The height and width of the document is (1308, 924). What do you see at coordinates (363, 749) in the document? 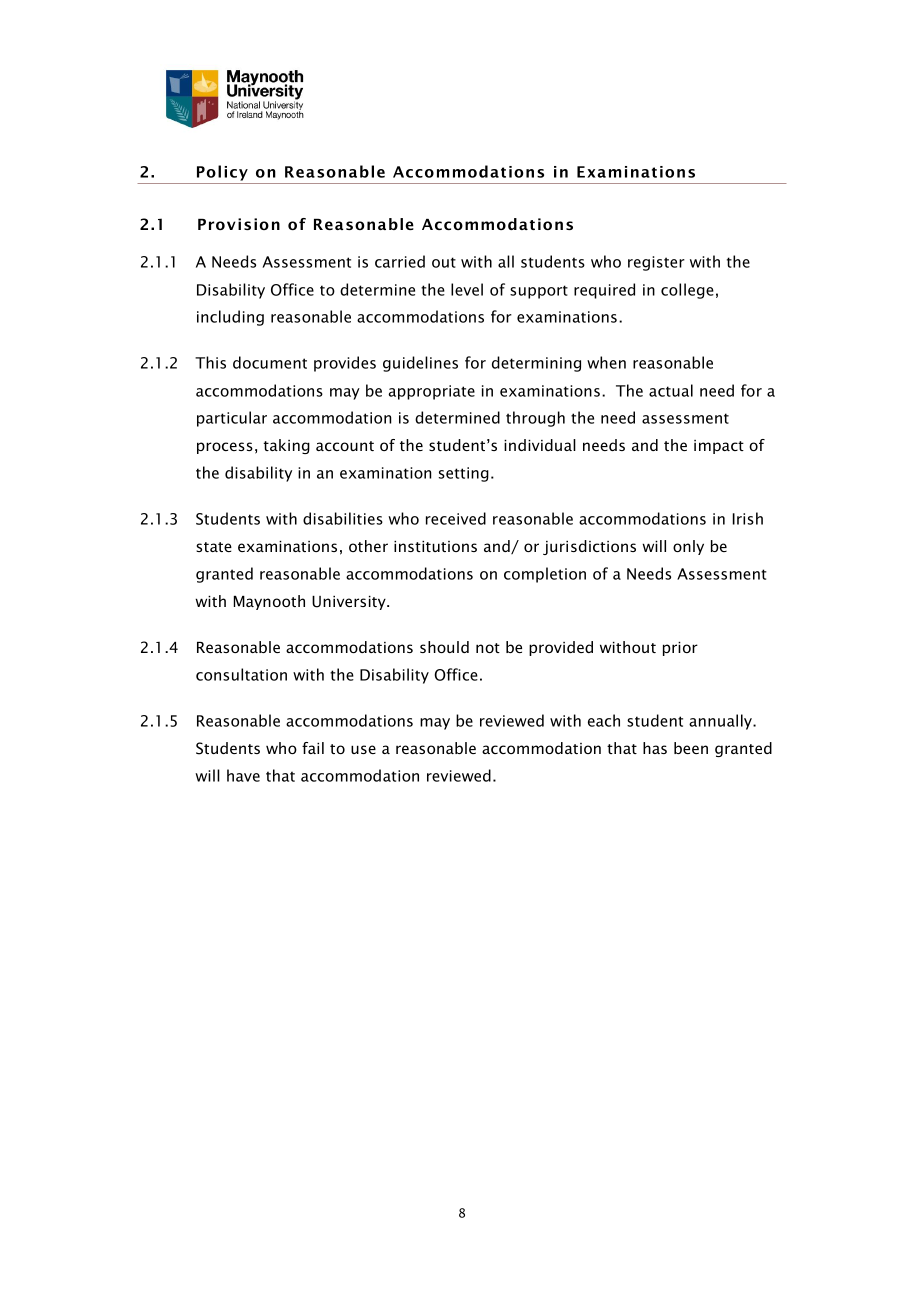
I see `use` at bounding box center [363, 749].
